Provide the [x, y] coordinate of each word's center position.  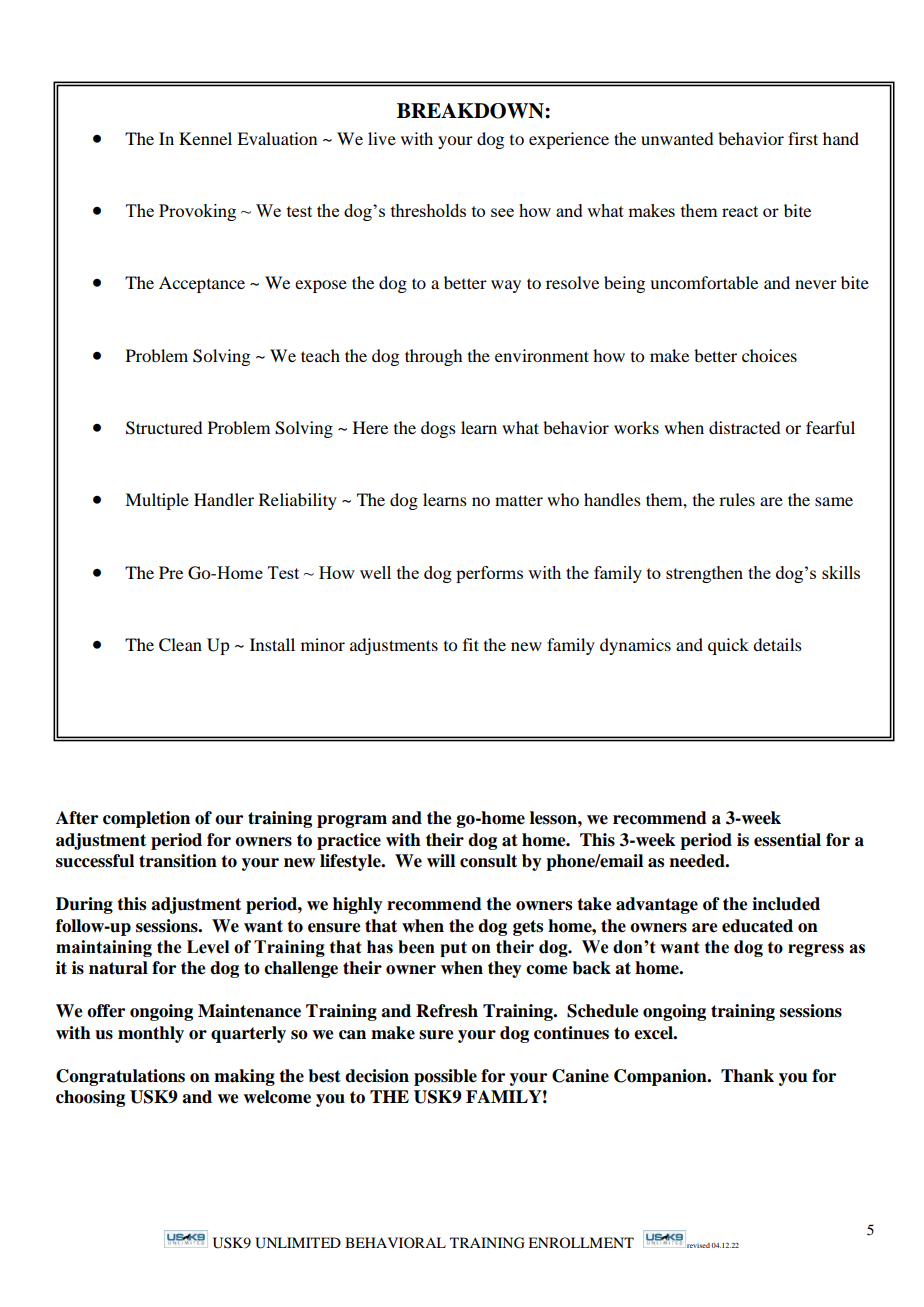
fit [471, 644]
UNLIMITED [298, 1243]
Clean [180, 645]
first [803, 138]
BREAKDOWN [471, 111]
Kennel [205, 138]
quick [728, 646]
